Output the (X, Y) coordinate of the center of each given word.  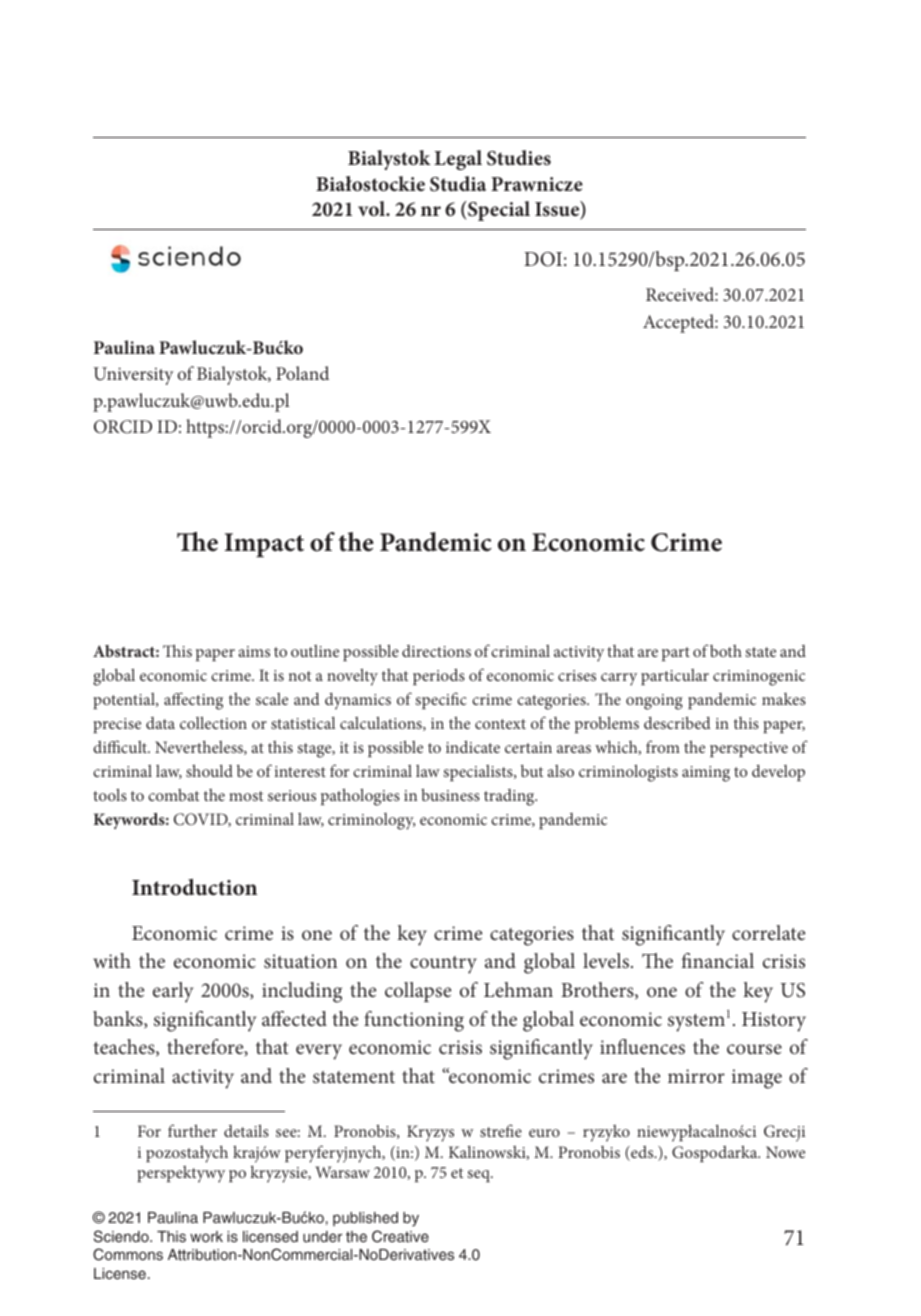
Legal (458, 160)
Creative (400, 1236)
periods (439, 676)
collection (213, 722)
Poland (302, 373)
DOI (543, 259)
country (443, 965)
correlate (768, 932)
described (677, 722)
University (134, 376)
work (206, 1236)
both (726, 651)
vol (373, 208)
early (173, 992)
